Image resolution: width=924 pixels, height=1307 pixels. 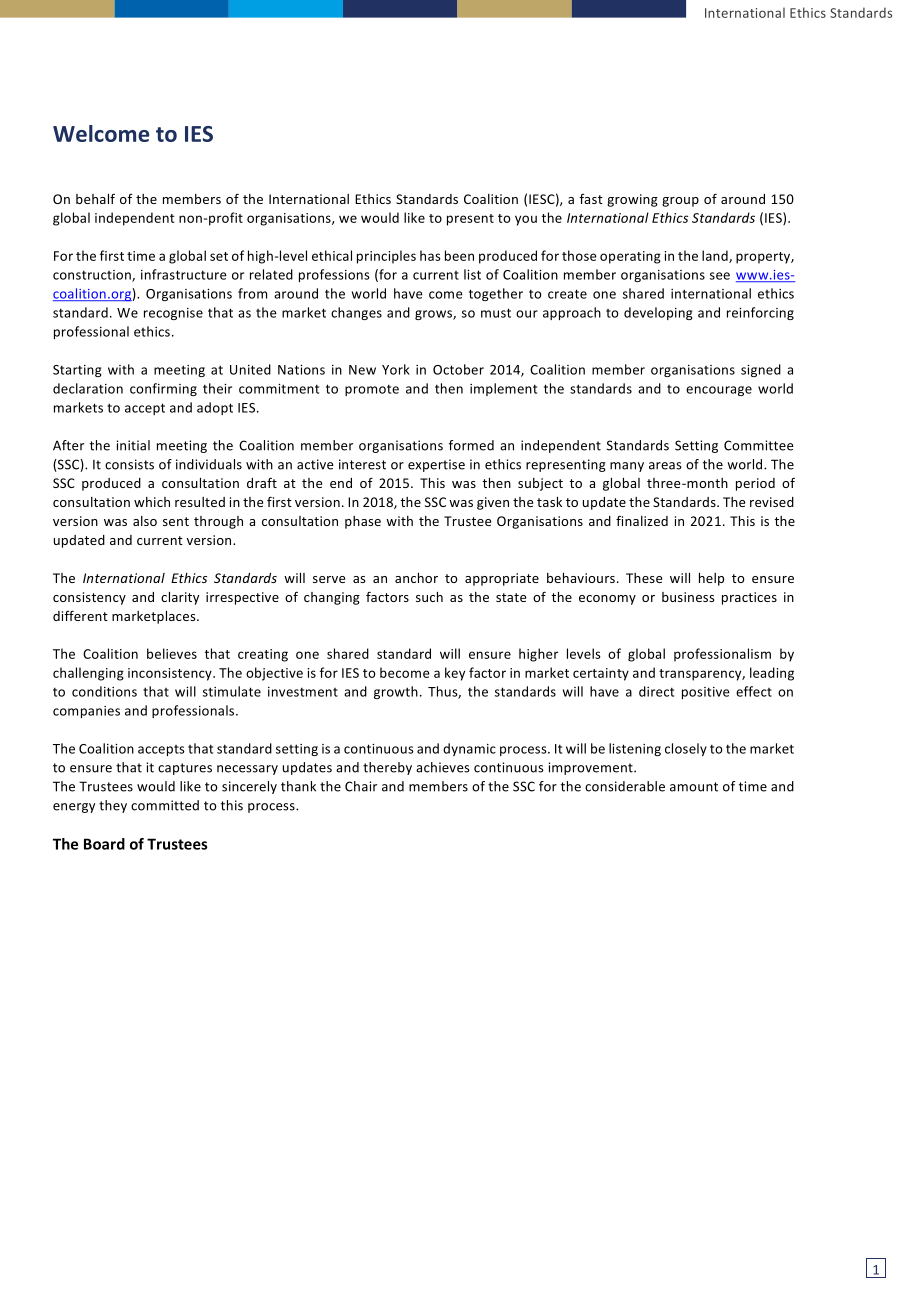 What do you see at coordinates (680, 202) in the document?
I see `group` at bounding box center [680, 202].
